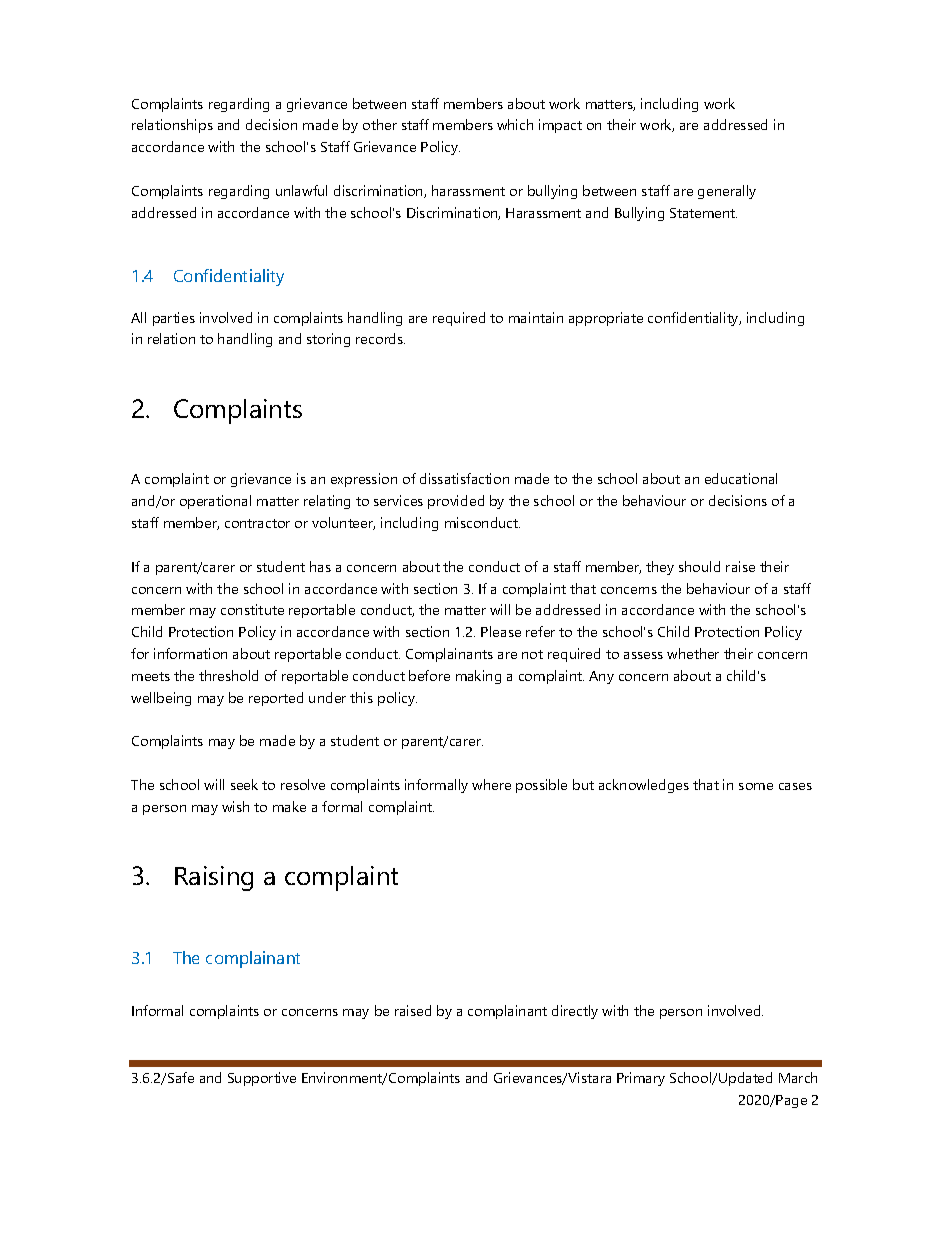  I want to click on parties, so click(174, 319).
